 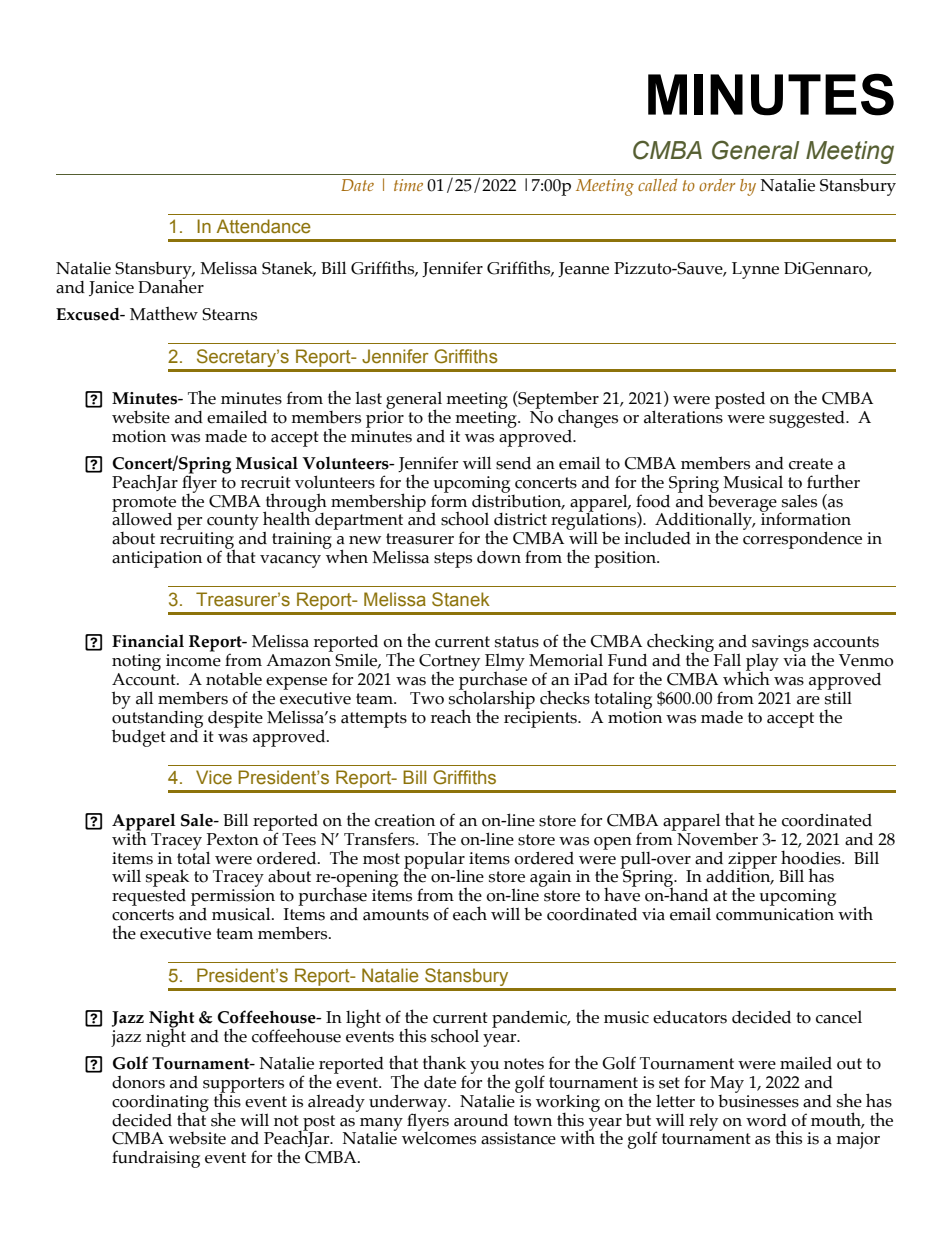 What do you see at coordinates (160, 1104) in the screenshot?
I see `coordinating` at bounding box center [160, 1104].
